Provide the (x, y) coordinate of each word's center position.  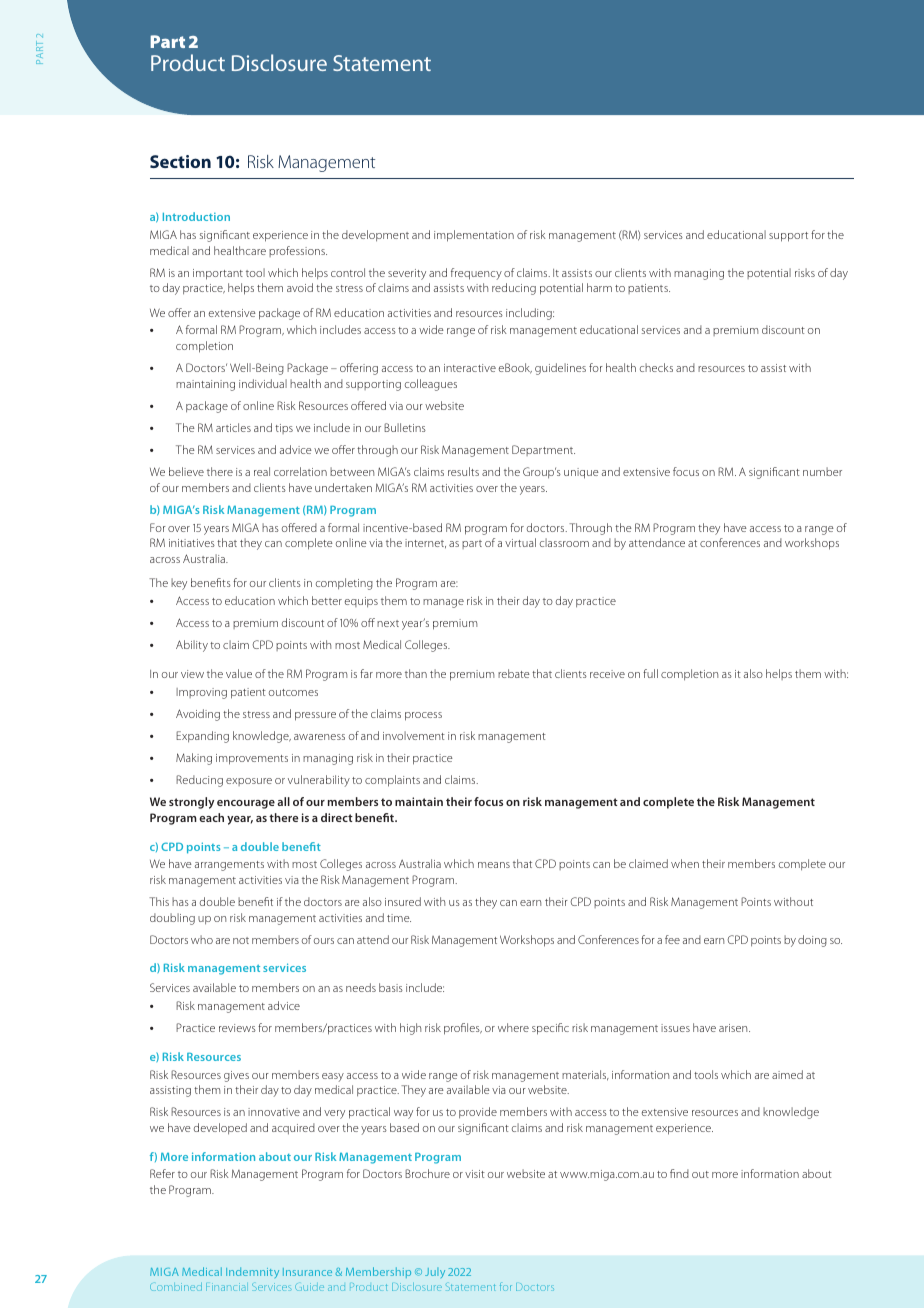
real (262, 471)
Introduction (196, 216)
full (650, 673)
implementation (474, 236)
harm (599, 287)
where (513, 1027)
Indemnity (252, 1272)
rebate (514, 673)
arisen (734, 1028)
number (822, 471)
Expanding (202, 737)
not (241, 940)
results (463, 471)
